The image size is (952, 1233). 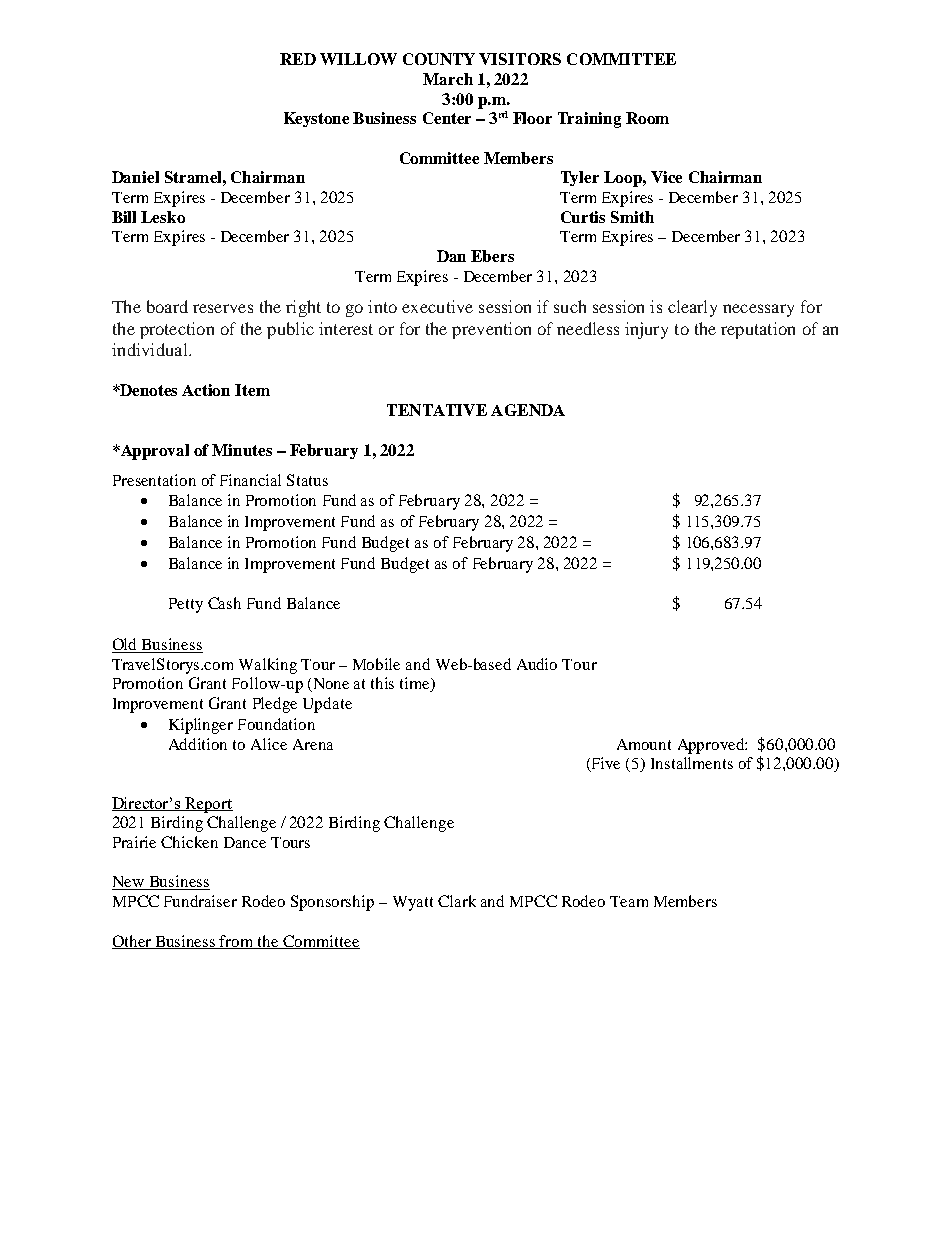 What do you see at coordinates (647, 118) in the screenshot?
I see `Room` at bounding box center [647, 118].
